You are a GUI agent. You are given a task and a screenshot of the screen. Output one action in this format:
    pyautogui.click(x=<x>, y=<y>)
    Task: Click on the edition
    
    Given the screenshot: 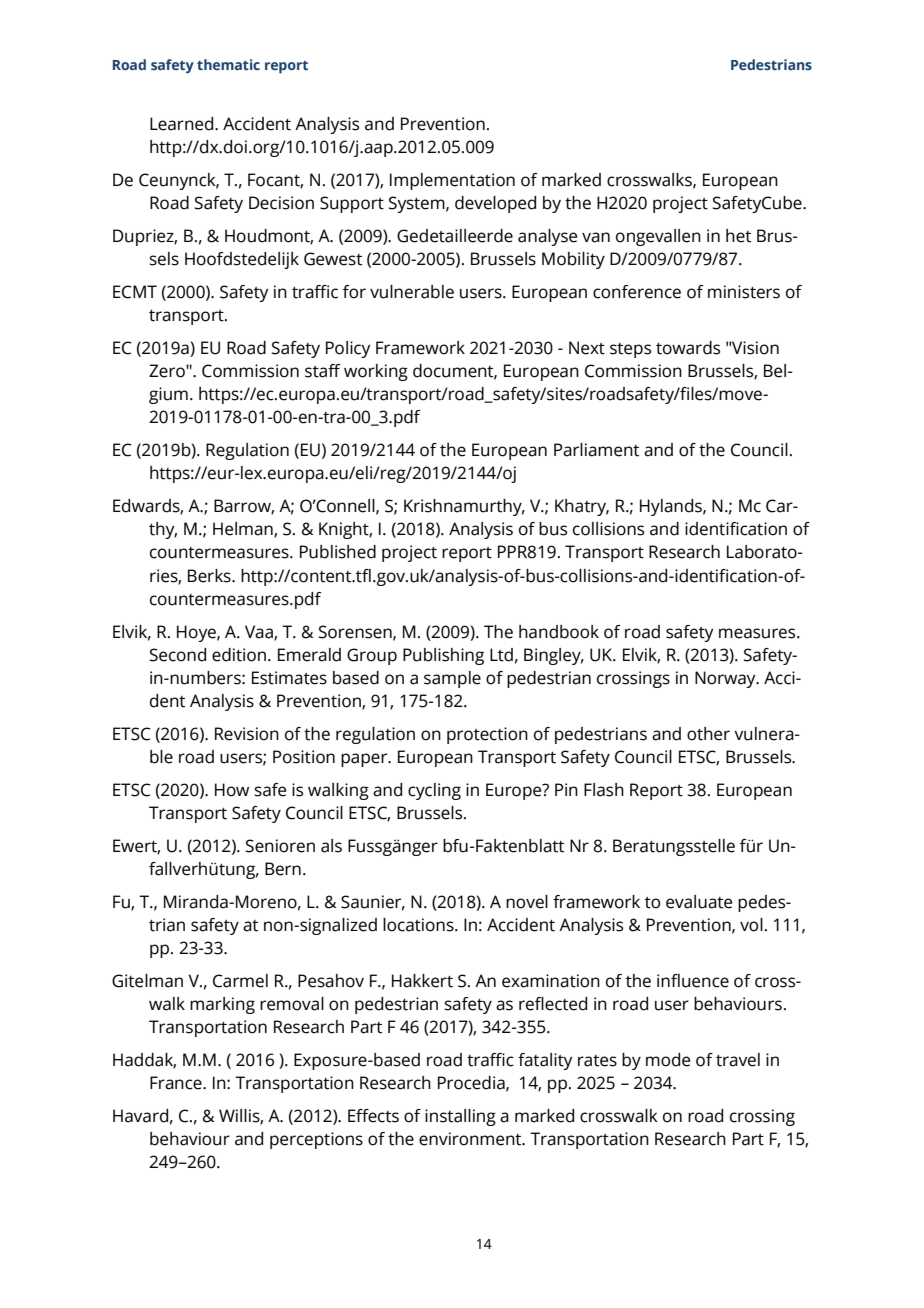 What is the action you would take?
    pyautogui.click(x=239, y=655)
